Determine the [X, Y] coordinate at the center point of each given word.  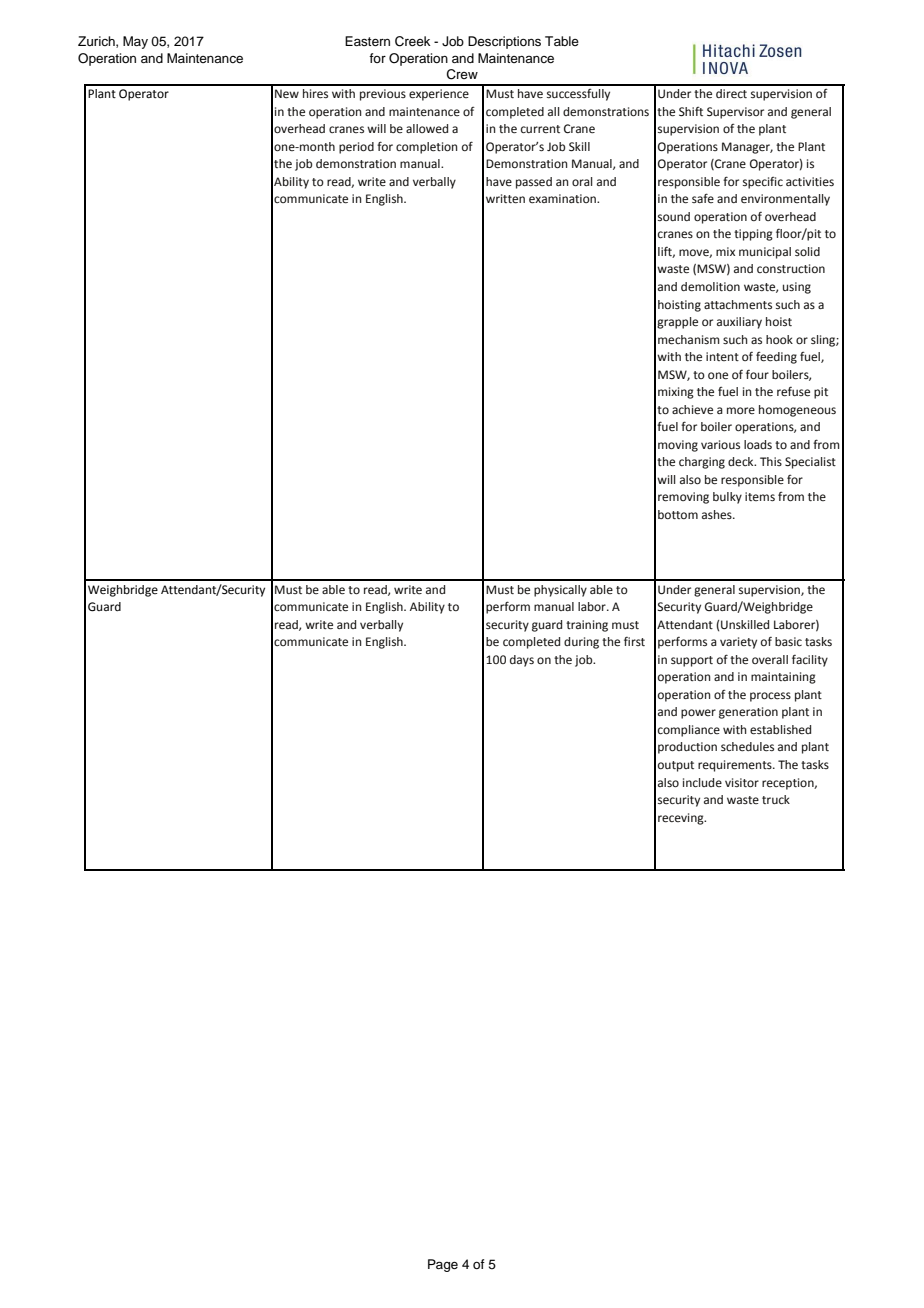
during [581, 643]
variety [738, 643]
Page [443, 1265]
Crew [462, 74]
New [287, 94]
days [522, 661]
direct [731, 94]
